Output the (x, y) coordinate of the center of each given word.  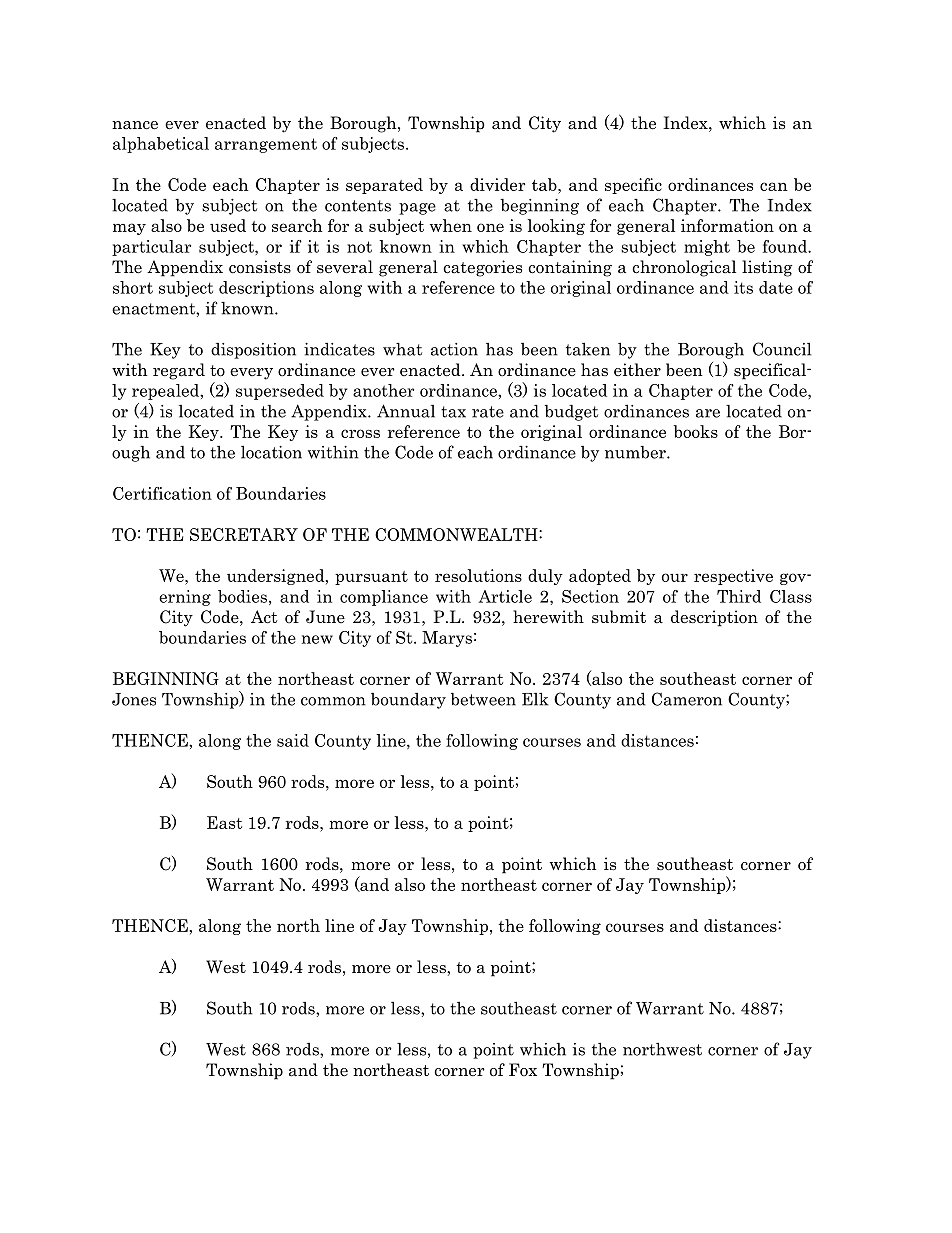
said (293, 740)
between (483, 699)
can (774, 186)
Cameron (687, 699)
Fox (523, 1069)
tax (453, 412)
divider (497, 184)
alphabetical (161, 145)
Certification (162, 493)
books (695, 431)
